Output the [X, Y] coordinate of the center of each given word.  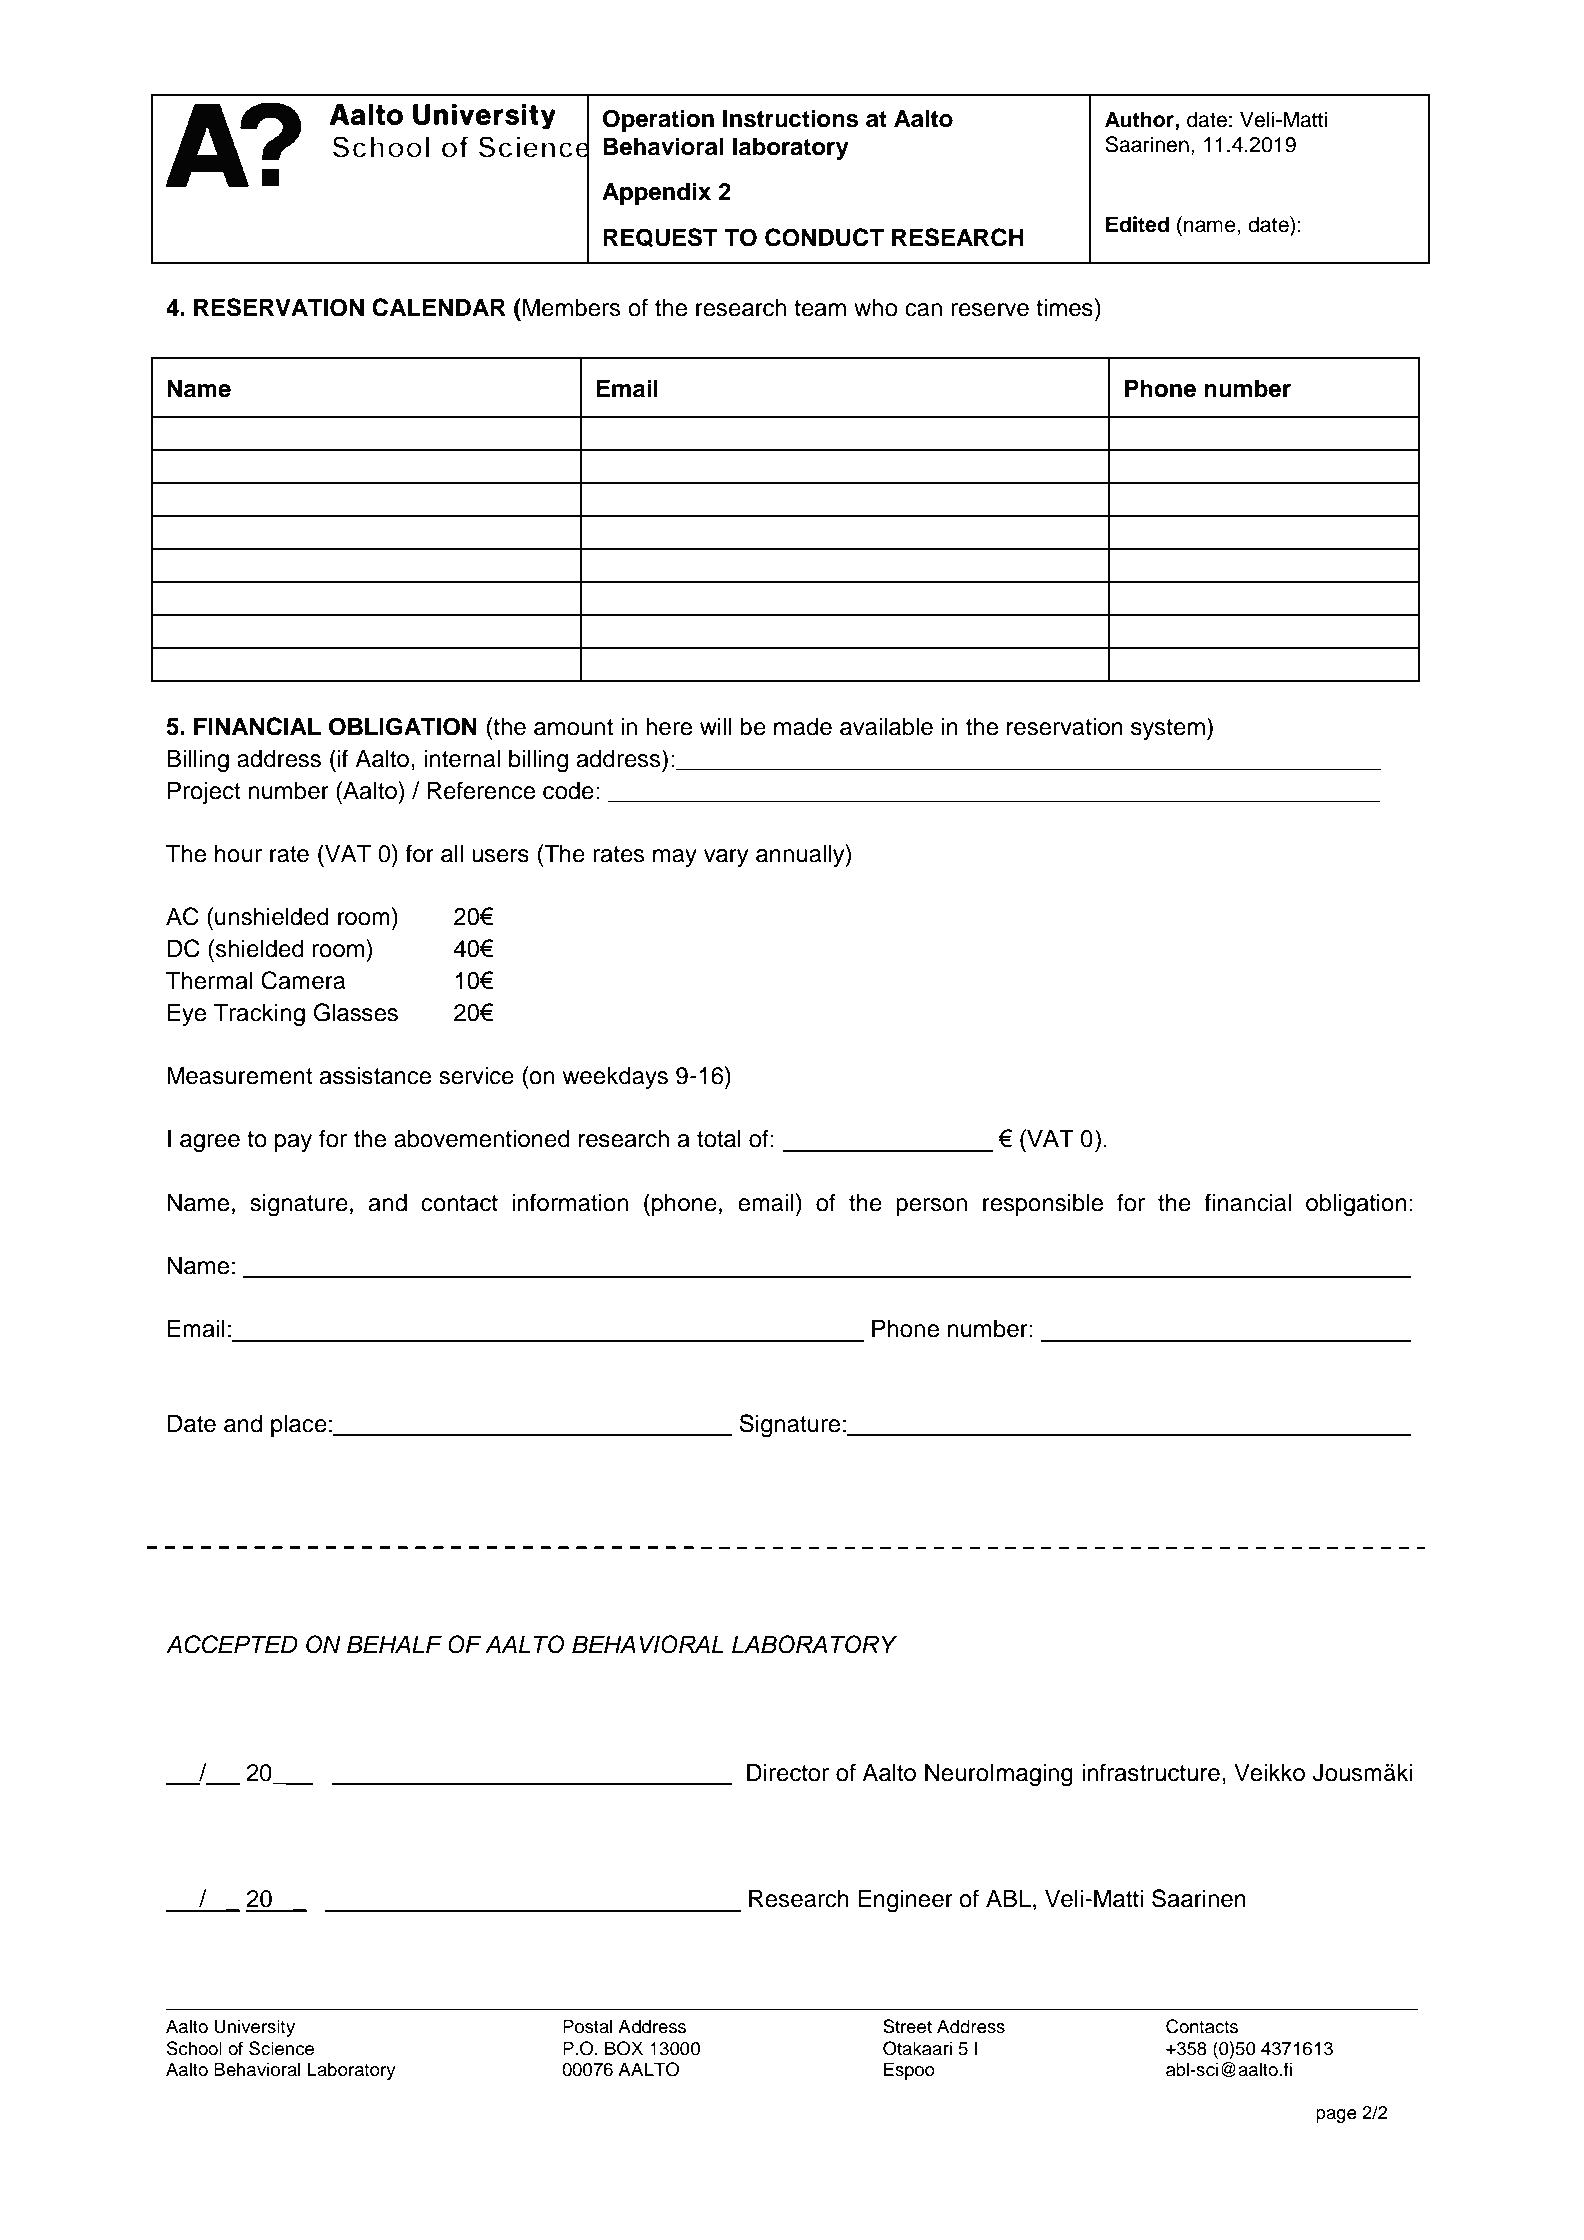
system [1168, 729]
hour [238, 853]
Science [281, 2048]
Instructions [790, 118]
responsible [1043, 1204]
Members [572, 307]
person [931, 1207]
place [299, 1426]
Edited [1137, 224]
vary [726, 858]
